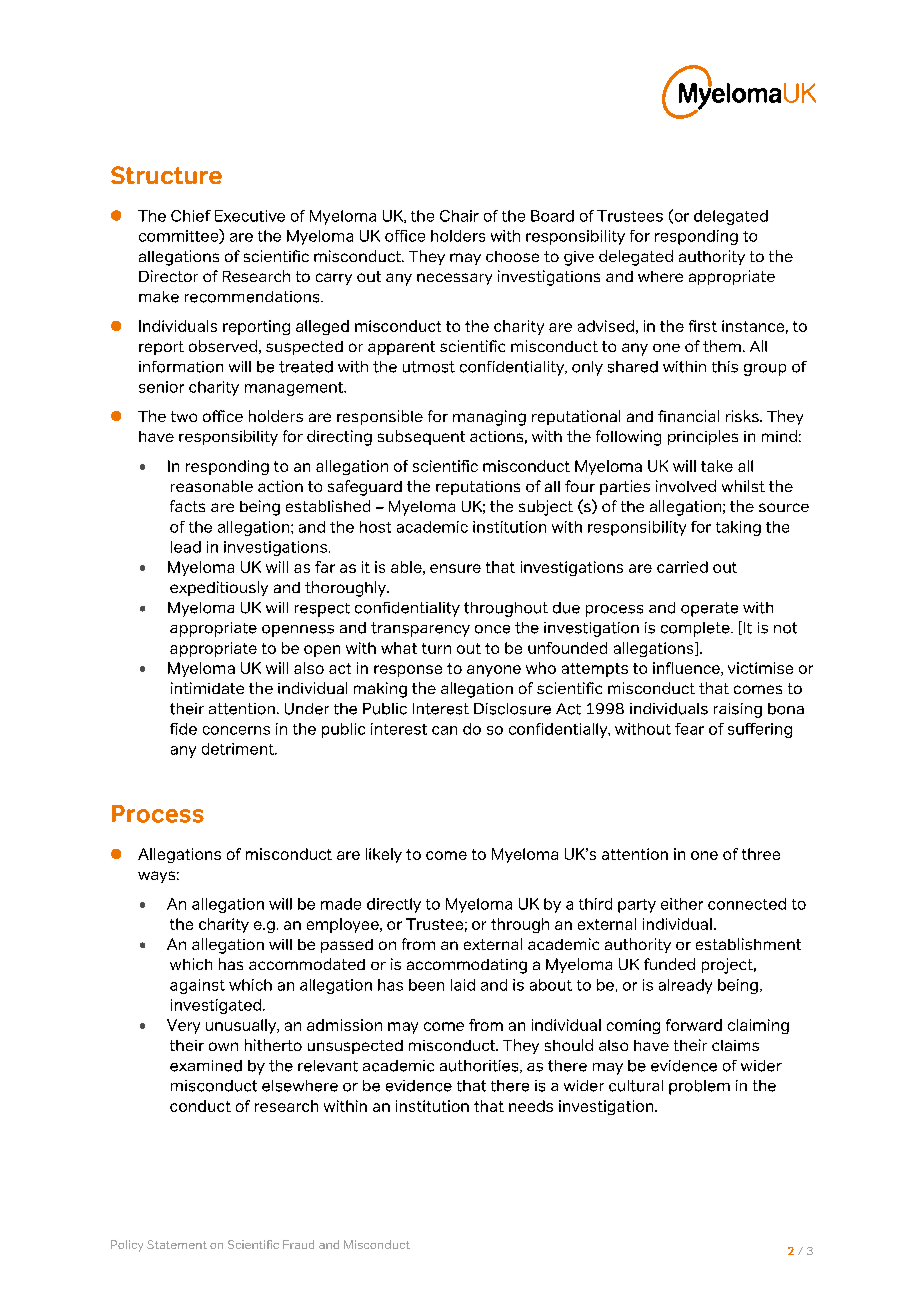 Image resolution: width=924 pixels, height=1309 pixels. What do you see at coordinates (685, 986) in the document?
I see `already` at bounding box center [685, 986].
